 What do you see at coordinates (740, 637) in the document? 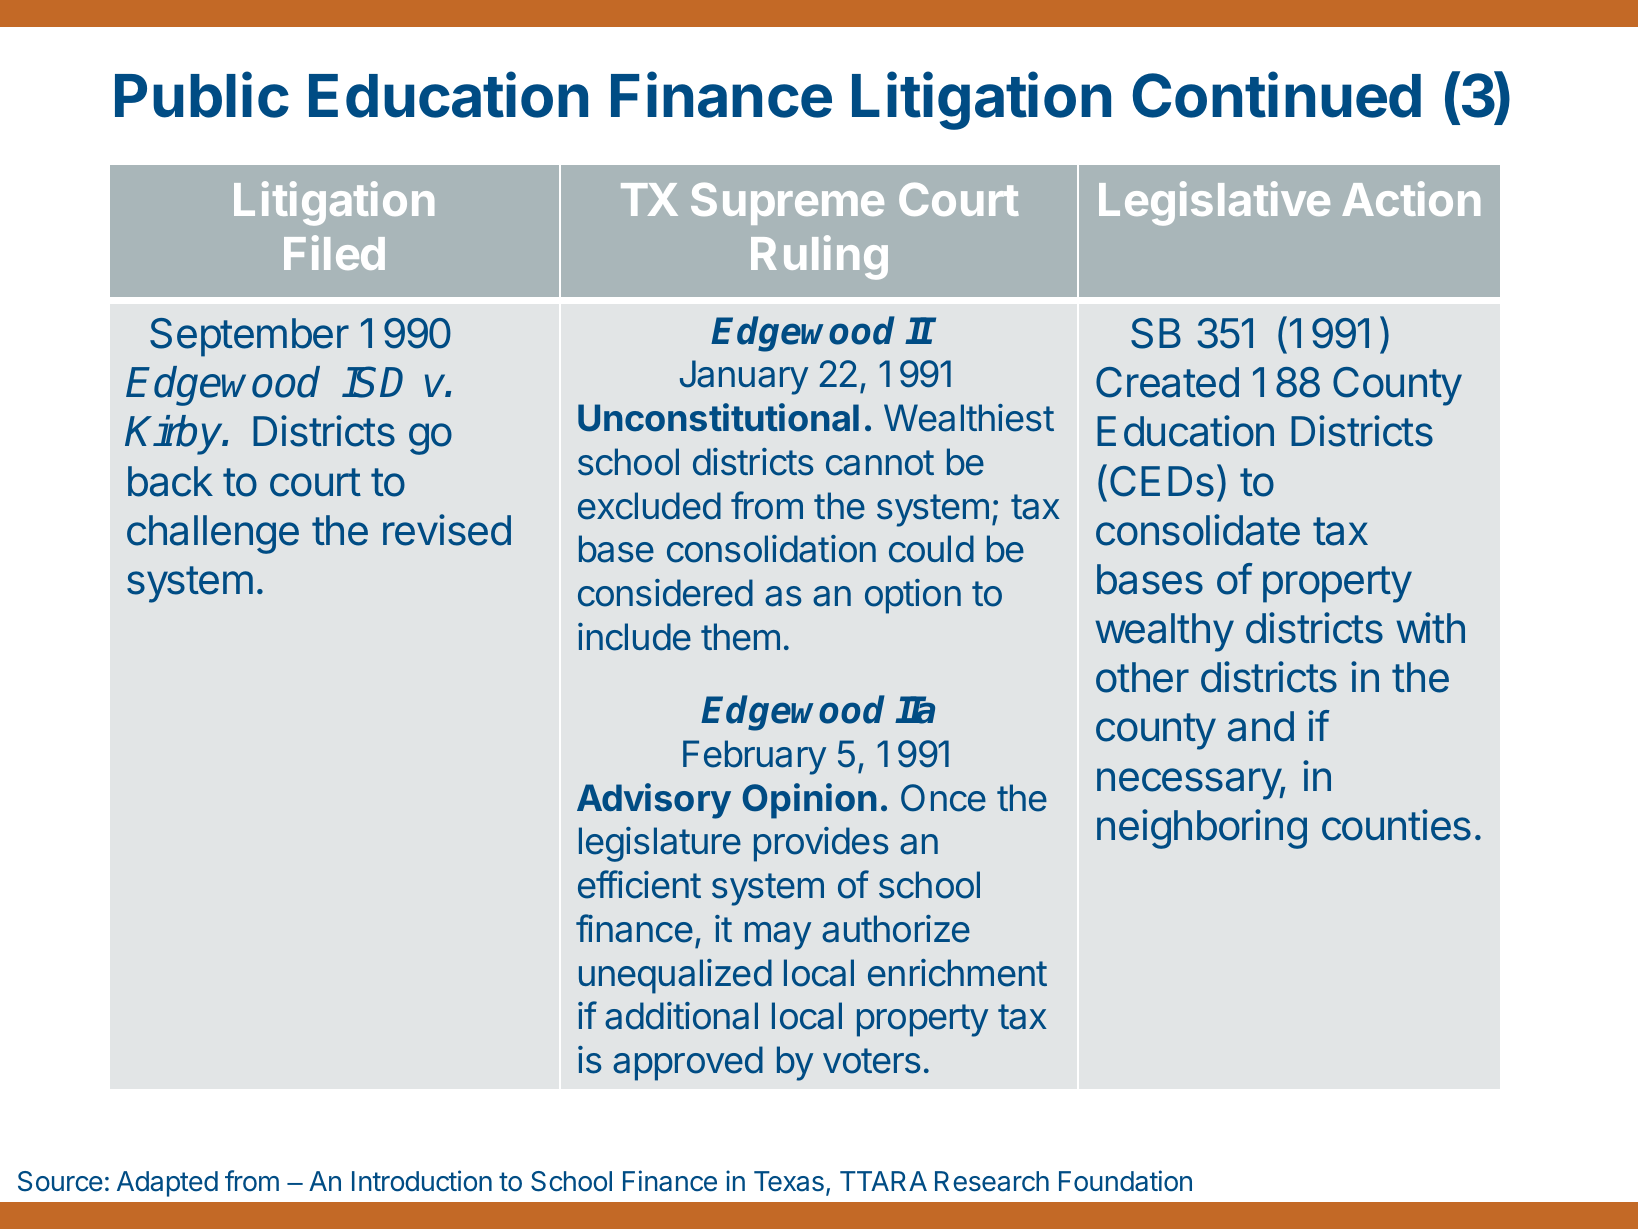
I see `them` at bounding box center [740, 637].
